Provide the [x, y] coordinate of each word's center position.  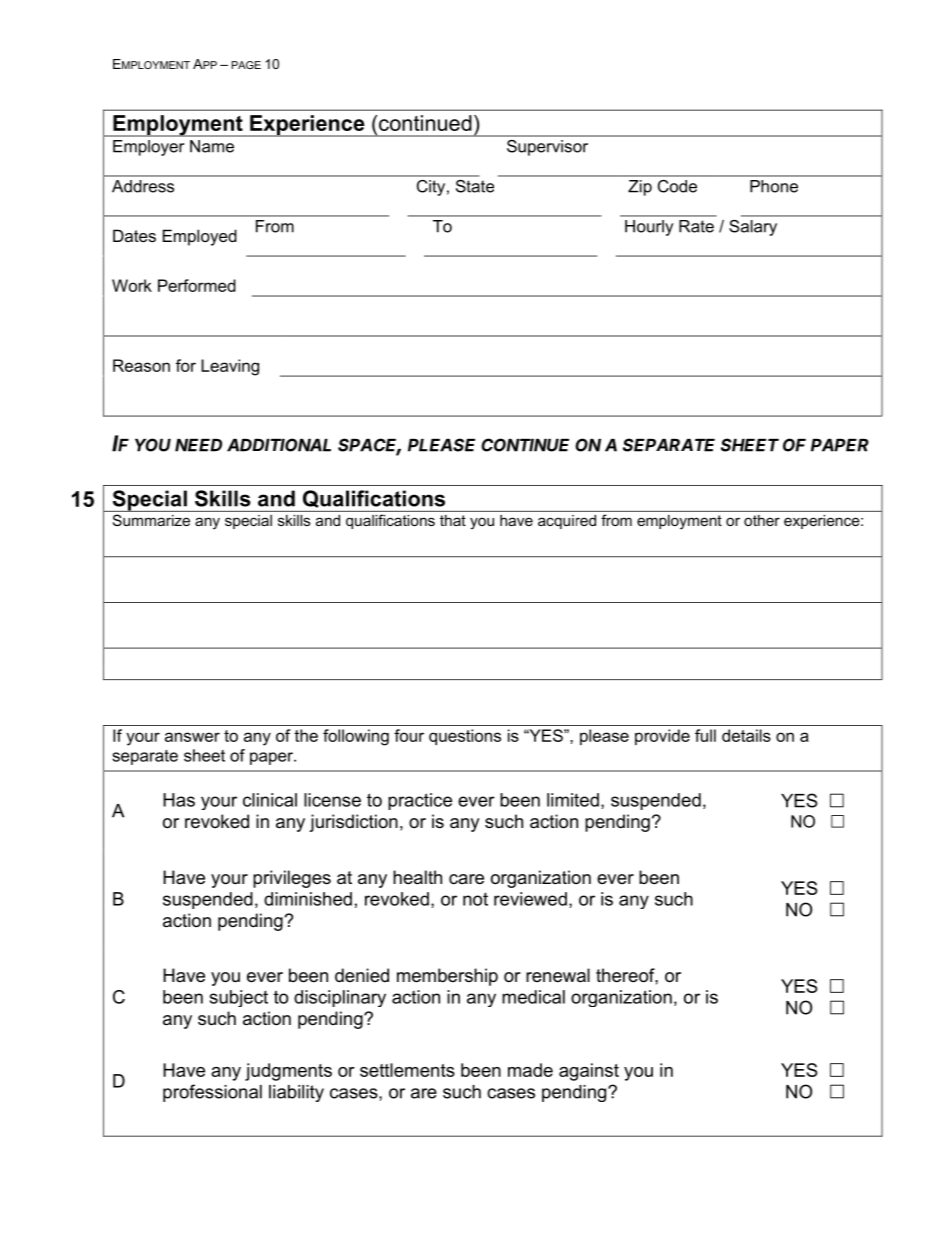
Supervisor [547, 148]
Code [677, 186]
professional [212, 1093]
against [589, 1072]
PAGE [246, 65]
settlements [407, 1070]
